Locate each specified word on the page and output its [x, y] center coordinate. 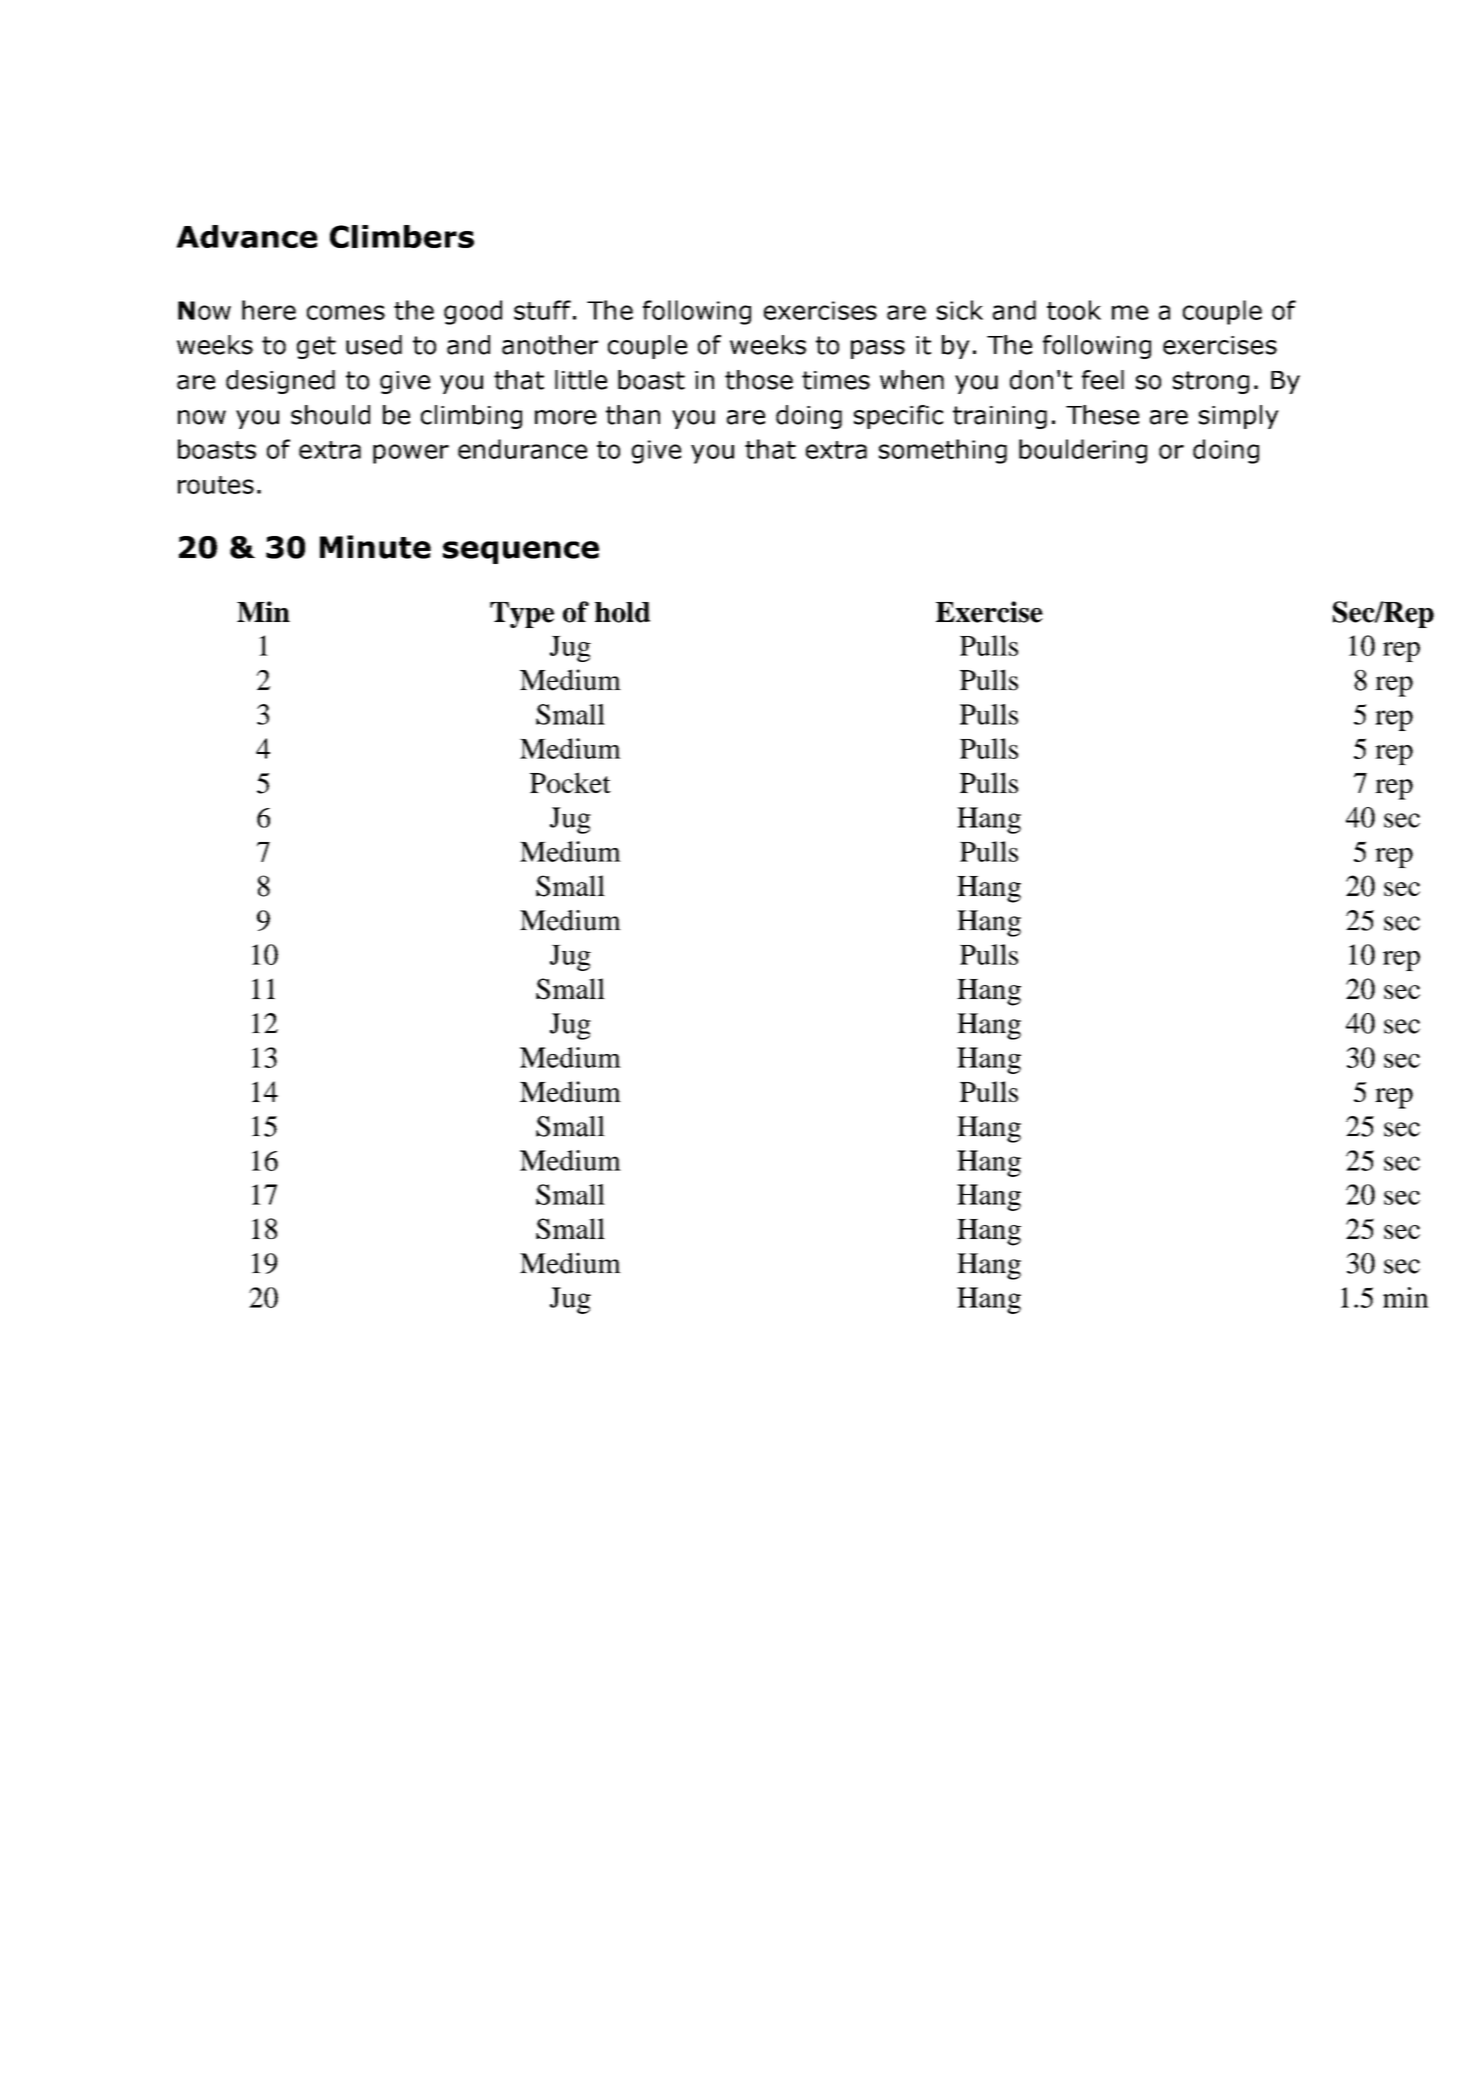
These [1102, 415]
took [1074, 310]
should [330, 415]
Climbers [402, 236]
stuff [542, 310]
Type [522, 615]
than [633, 415]
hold [622, 612]
